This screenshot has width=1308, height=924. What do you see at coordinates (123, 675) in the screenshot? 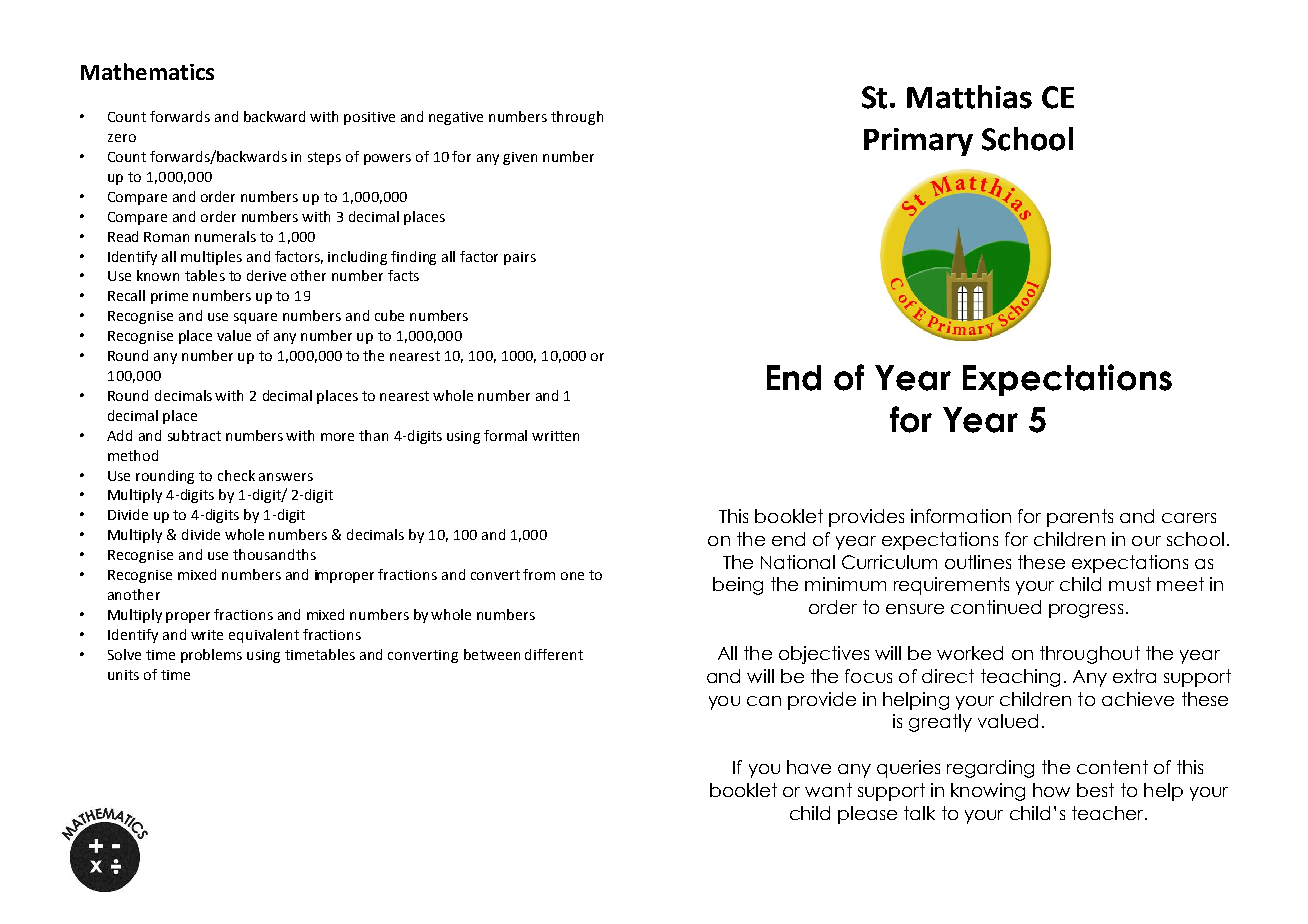
I see `units` at bounding box center [123, 675].
